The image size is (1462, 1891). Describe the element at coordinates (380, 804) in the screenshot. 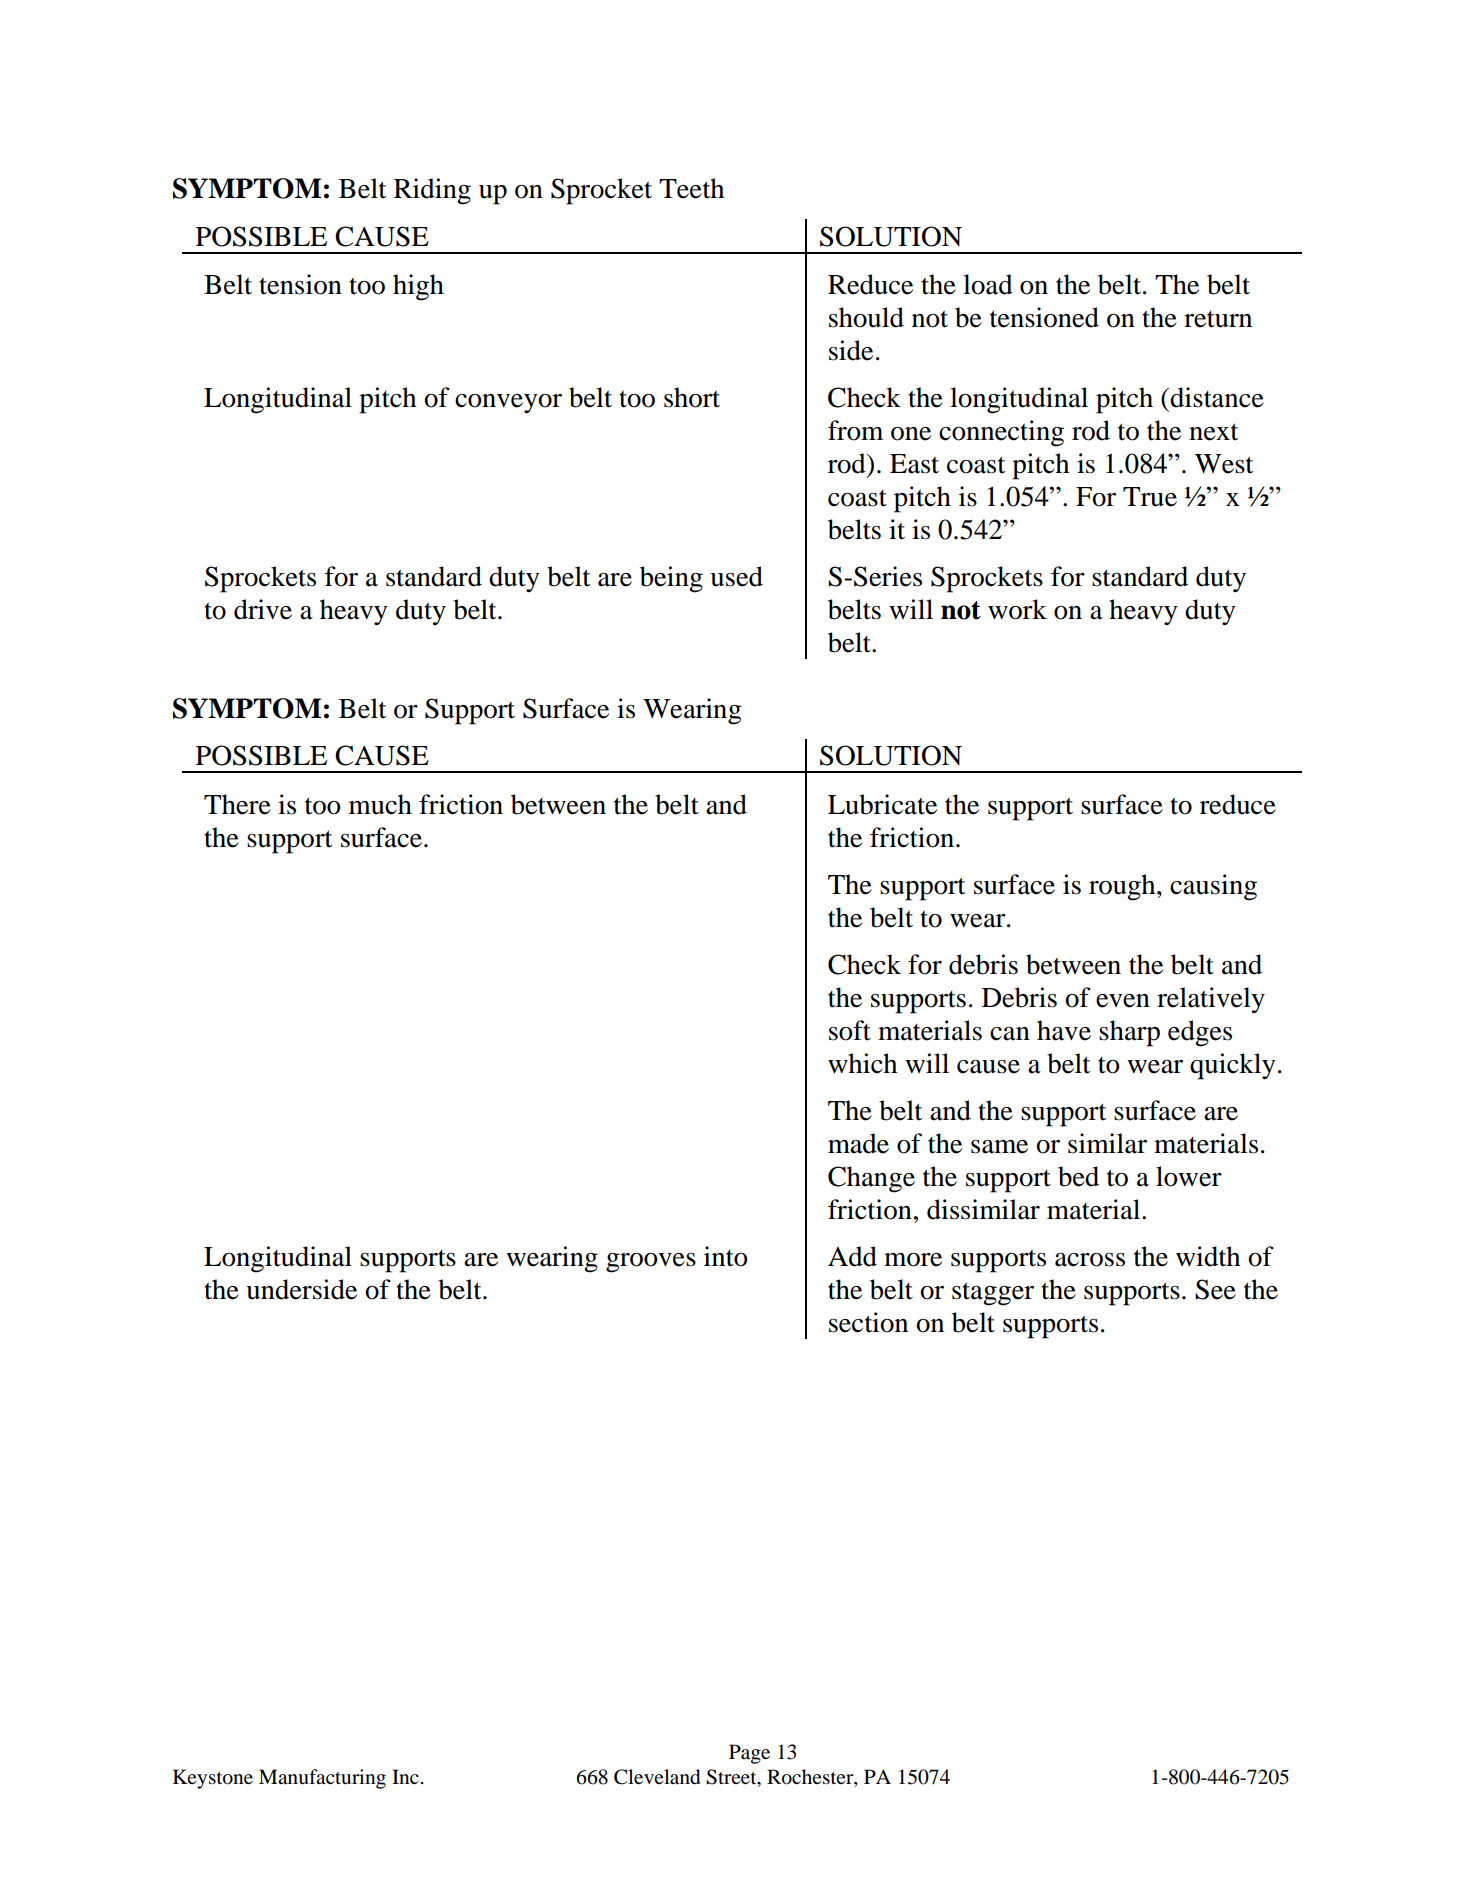

I see `much` at that location.
